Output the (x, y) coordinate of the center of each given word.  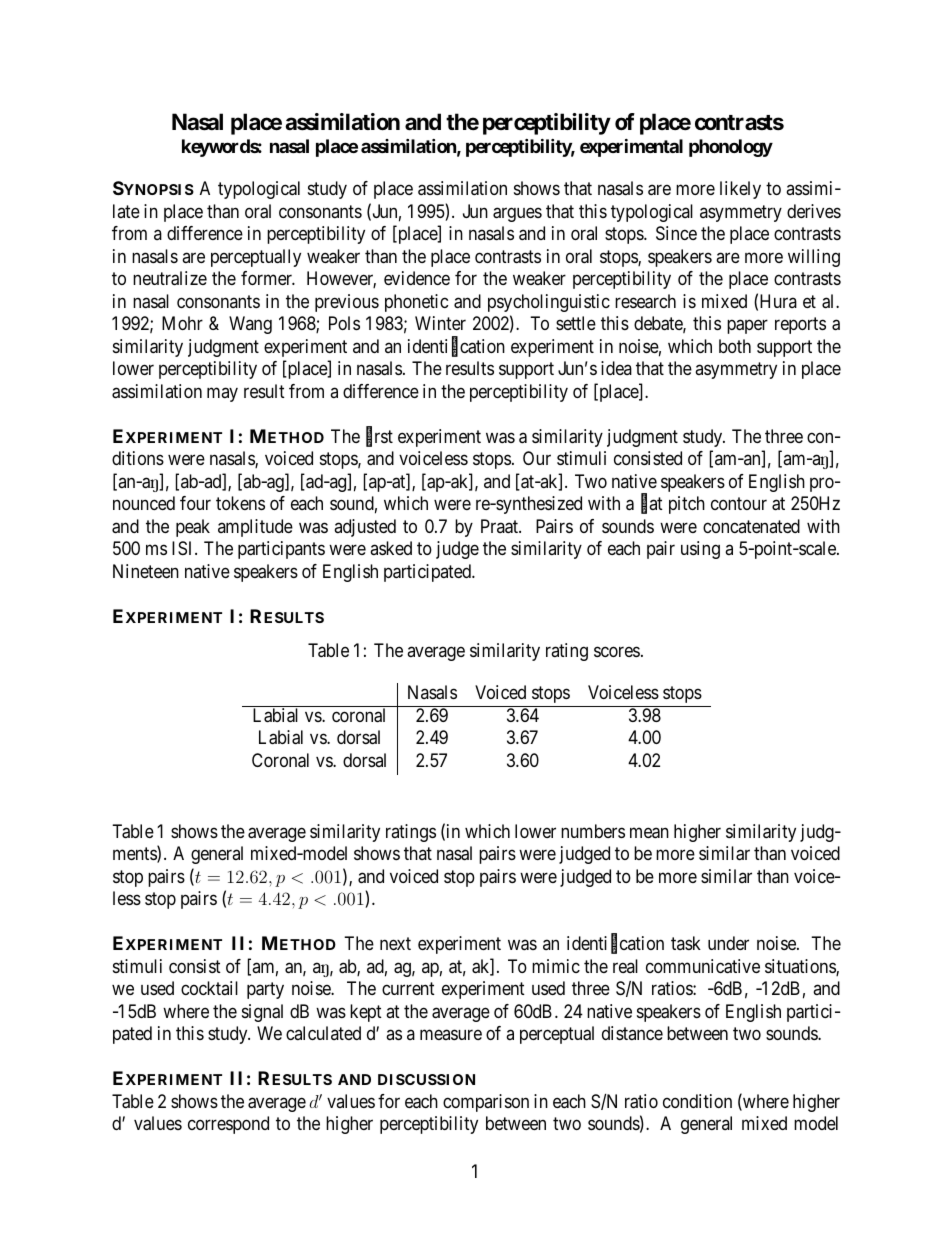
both (735, 346)
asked (391, 548)
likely (740, 190)
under (728, 943)
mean (649, 832)
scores (617, 652)
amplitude (255, 528)
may (222, 394)
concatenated (751, 526)
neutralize (170, 278)
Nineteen (146, 571)
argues (517, 214)
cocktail (209, 988)
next (395, 943)
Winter (440, 323)
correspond (228, 1125)
